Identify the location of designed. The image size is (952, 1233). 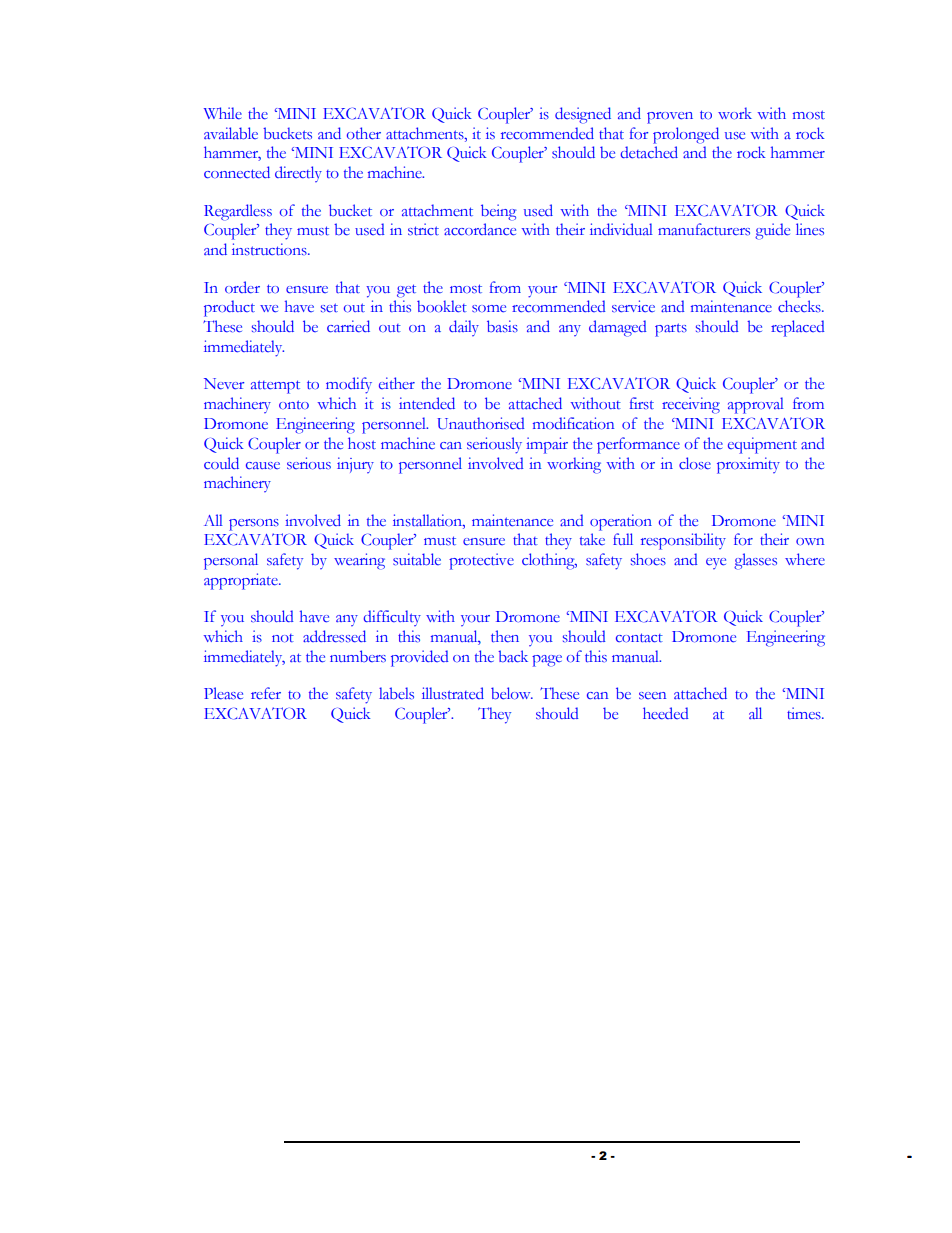
(583, 115).
